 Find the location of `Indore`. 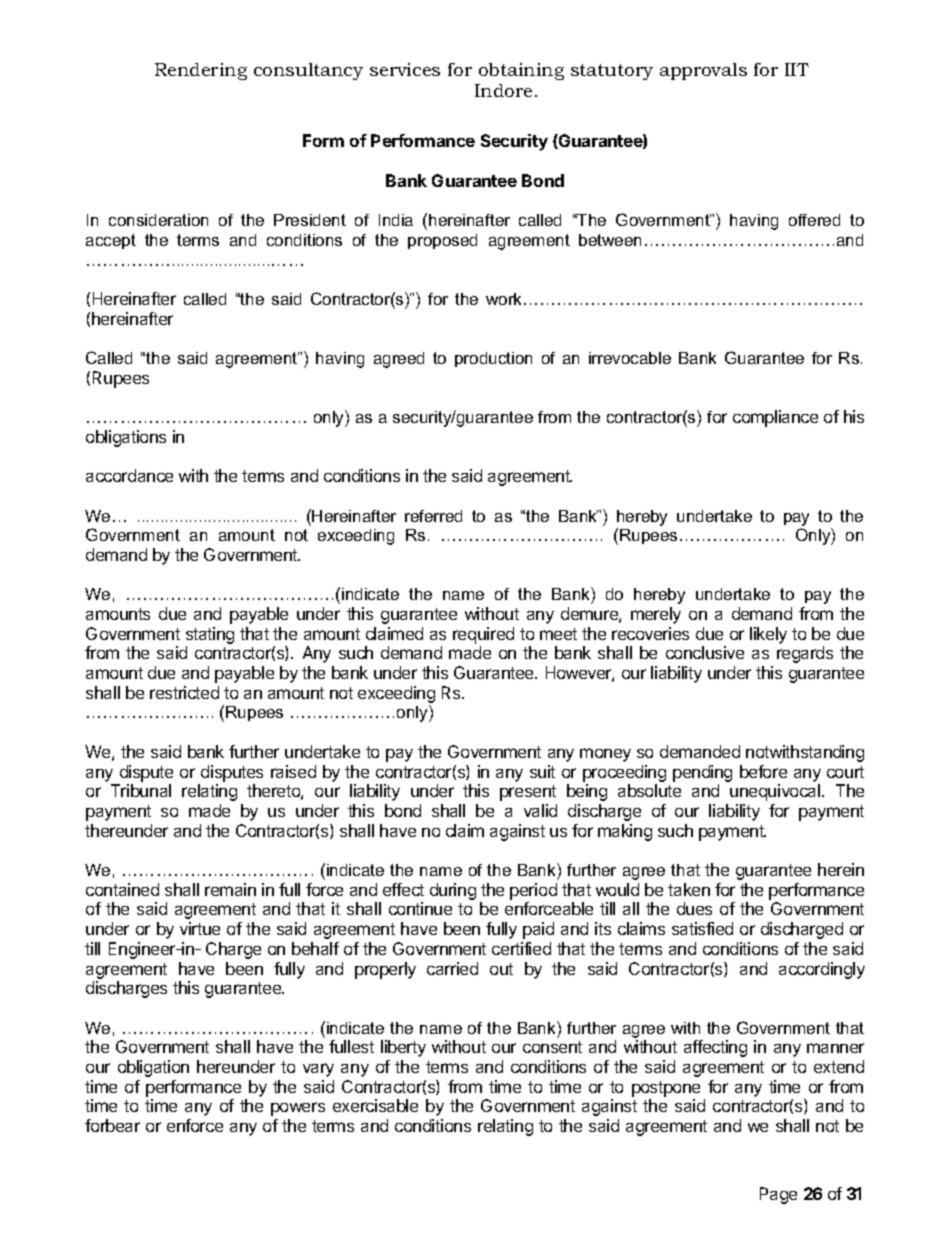

Indore is located at coordinates (503, 90).
